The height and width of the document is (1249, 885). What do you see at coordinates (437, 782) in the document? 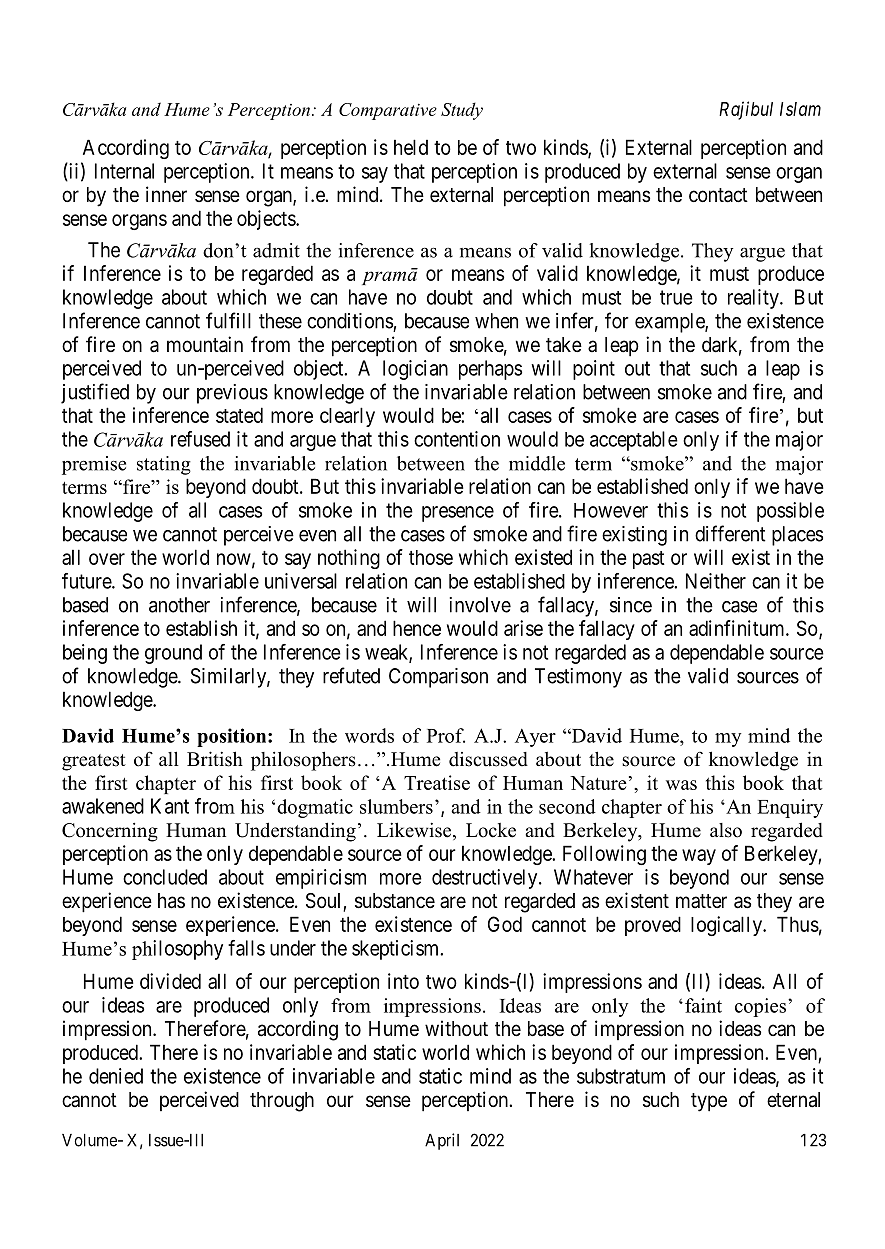
I see `Treatise` at bounding box center [437, 782].
